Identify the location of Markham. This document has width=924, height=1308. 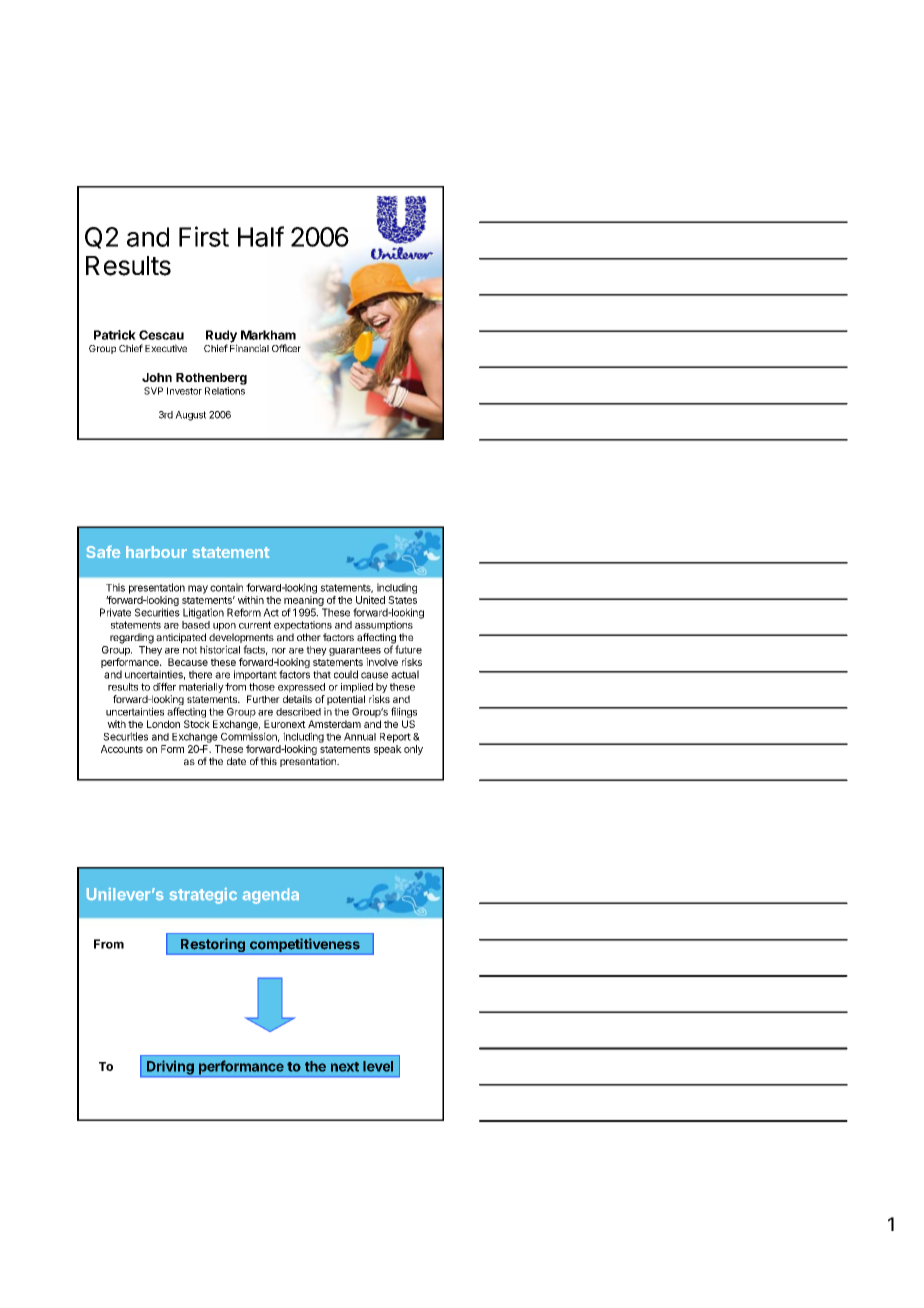
(268, 335).
